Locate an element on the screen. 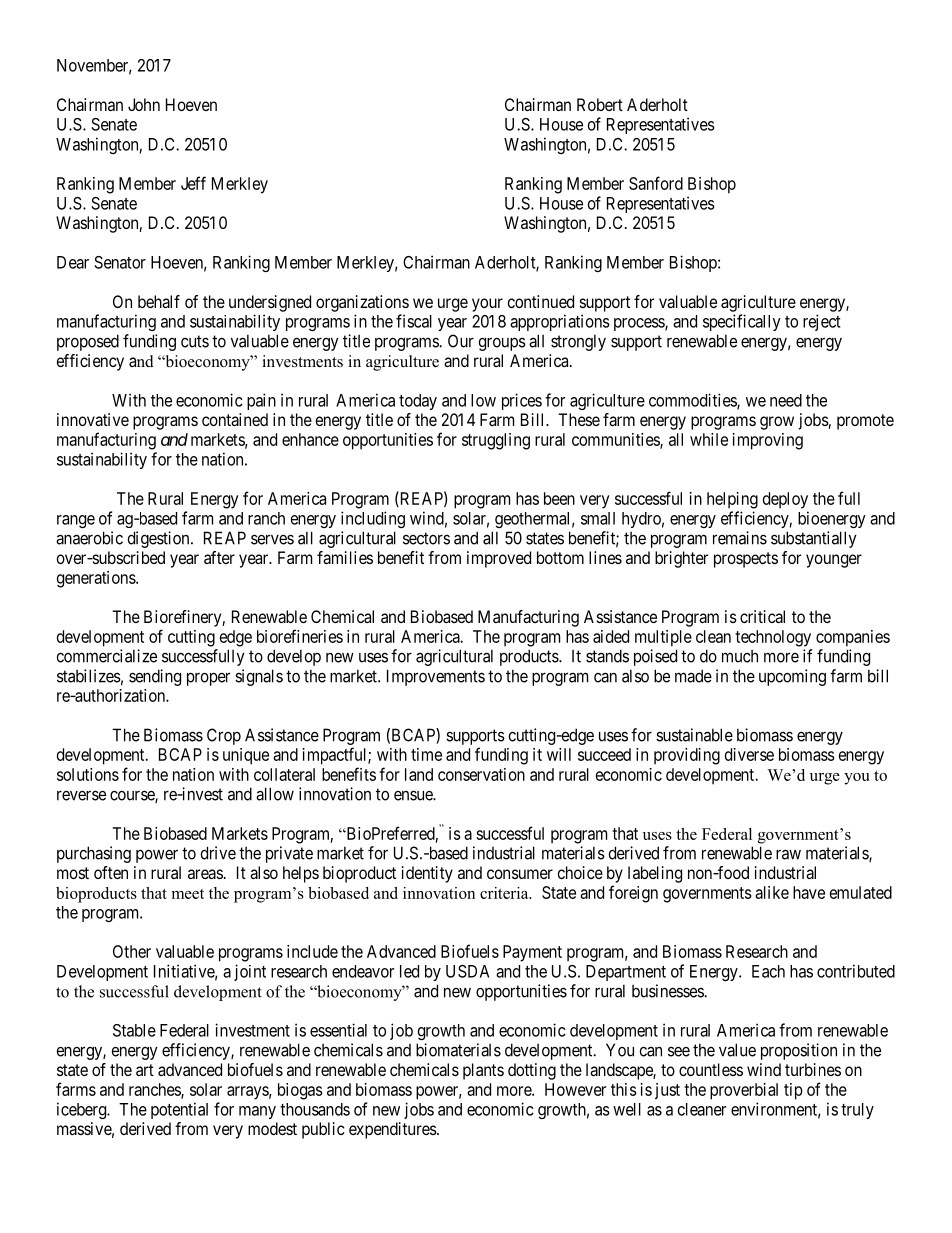 The image size is (952, 1233). John is located at coordinates (144, 104).
